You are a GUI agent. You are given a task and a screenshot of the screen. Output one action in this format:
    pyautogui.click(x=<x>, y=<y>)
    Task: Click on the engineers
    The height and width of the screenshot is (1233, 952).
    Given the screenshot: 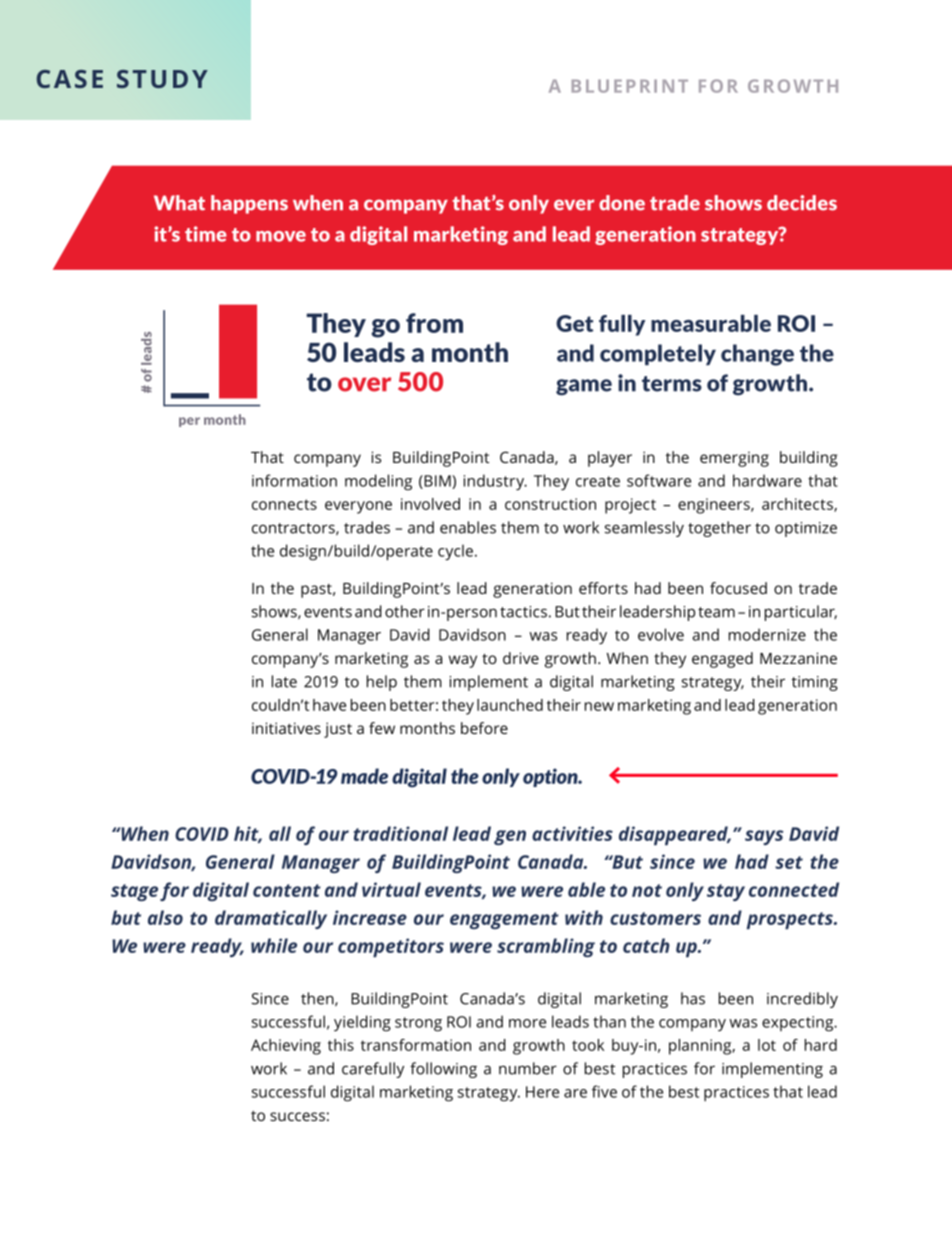 What is the action you would take?
    pyautogui.click(x=715, y=506)
